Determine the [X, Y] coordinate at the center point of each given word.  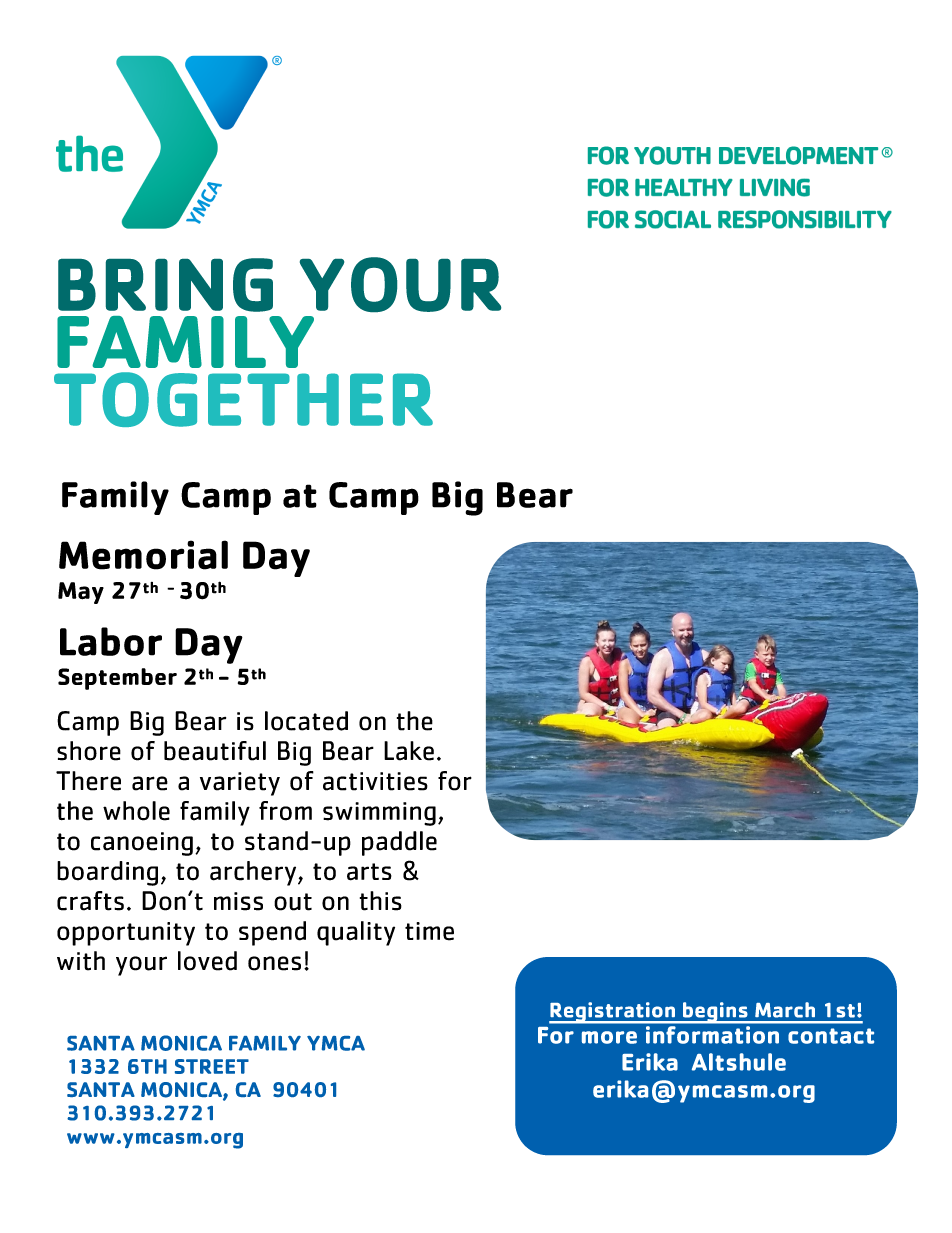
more [609, 1037]
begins [715, 1013]
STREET [212, 1066]
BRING [165, 285]
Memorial [143, 555]
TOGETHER [243, 399]
